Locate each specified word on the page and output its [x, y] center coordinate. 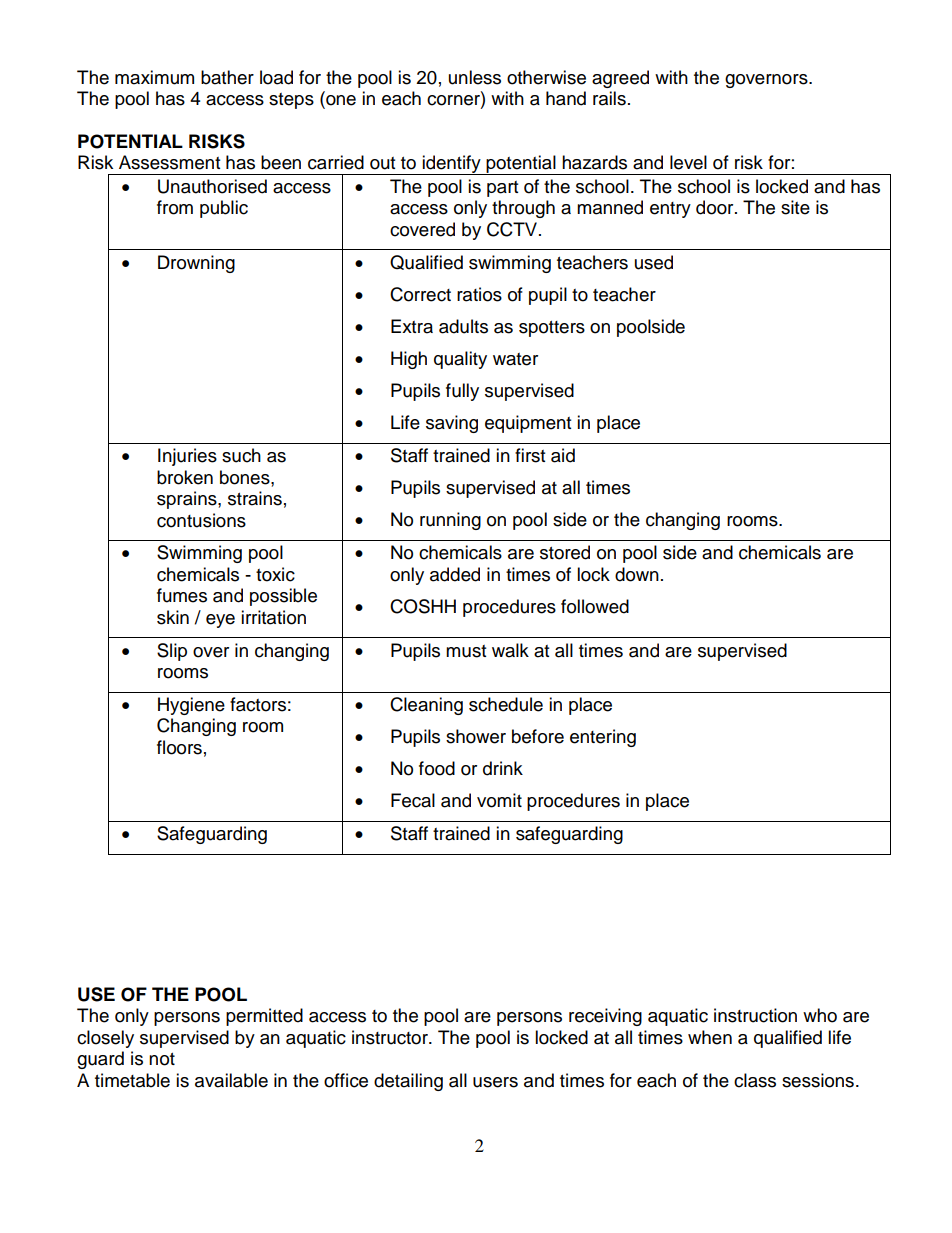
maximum [154, 77]
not [162, 1059]
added [455, 574]
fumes [182, 595]
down [637, 574]
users [495, 1082]
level [688, 162]
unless [475, 77]
